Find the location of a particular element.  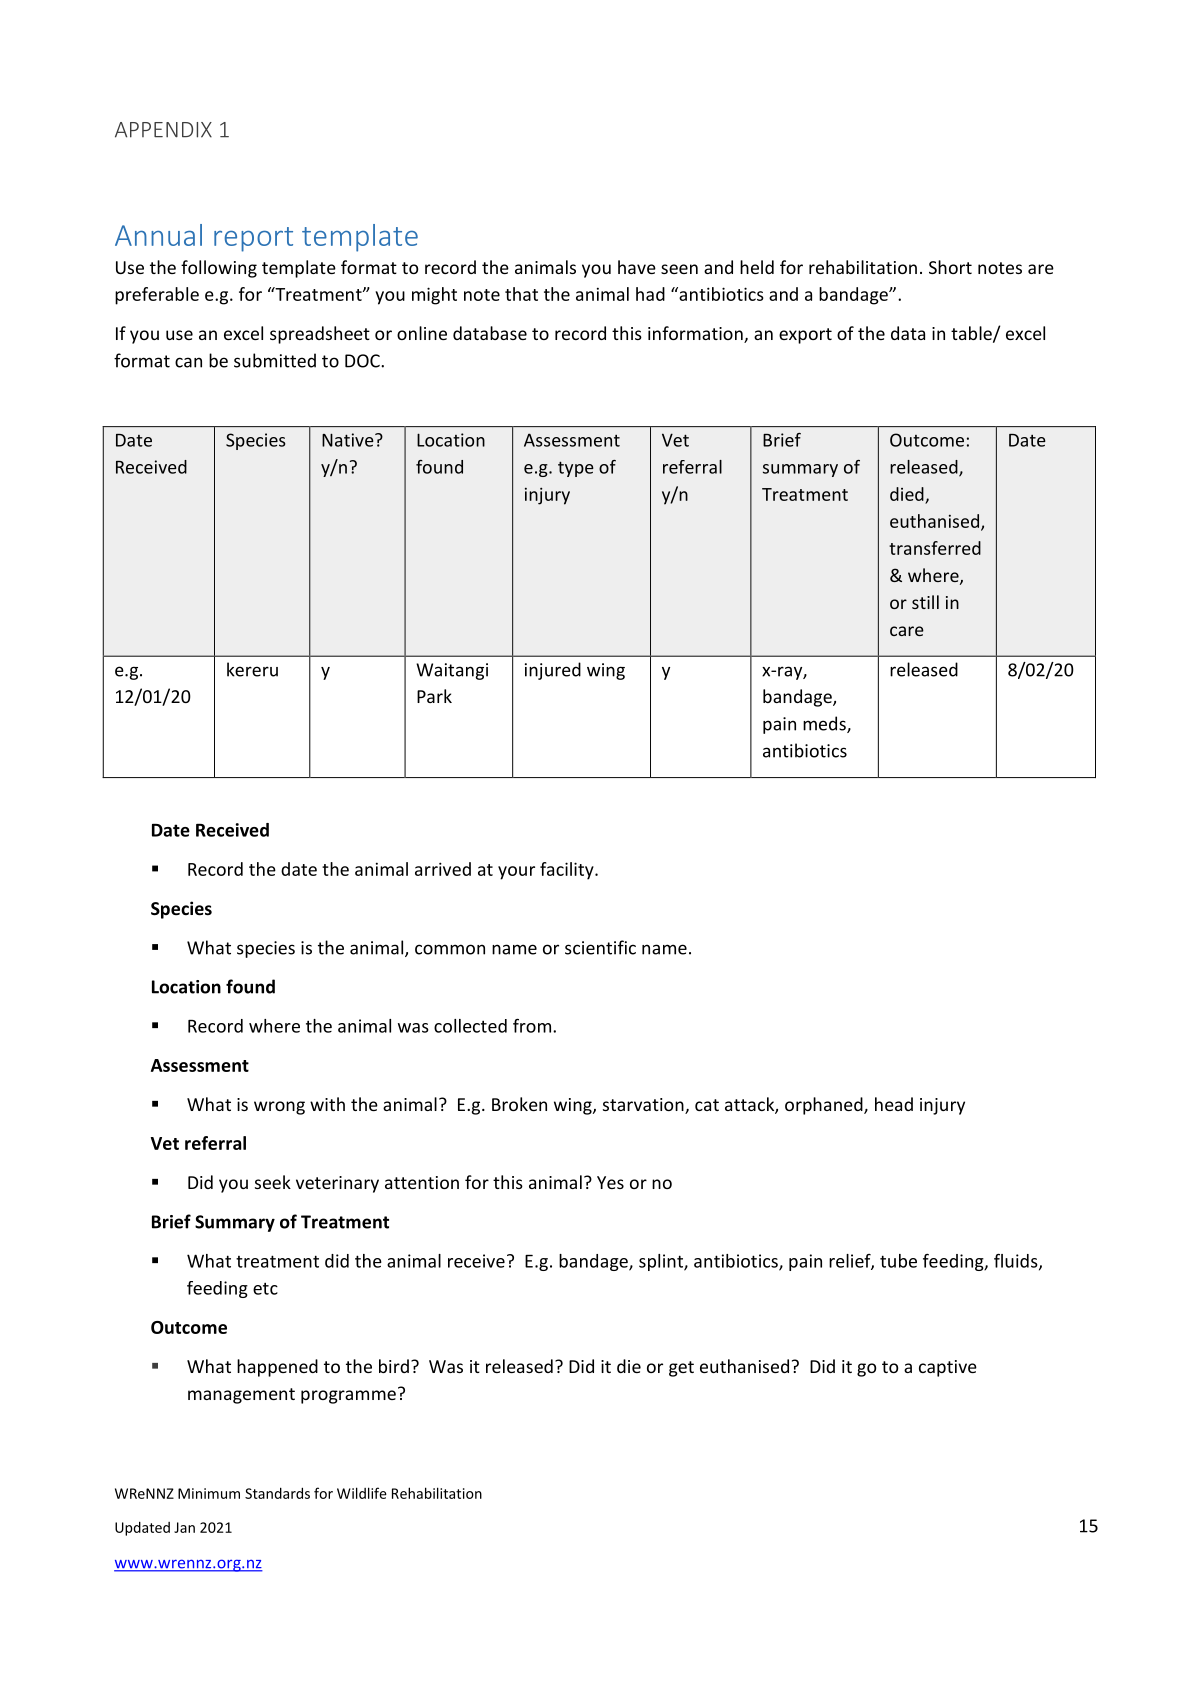

report is located at coordinates (253, 239).
